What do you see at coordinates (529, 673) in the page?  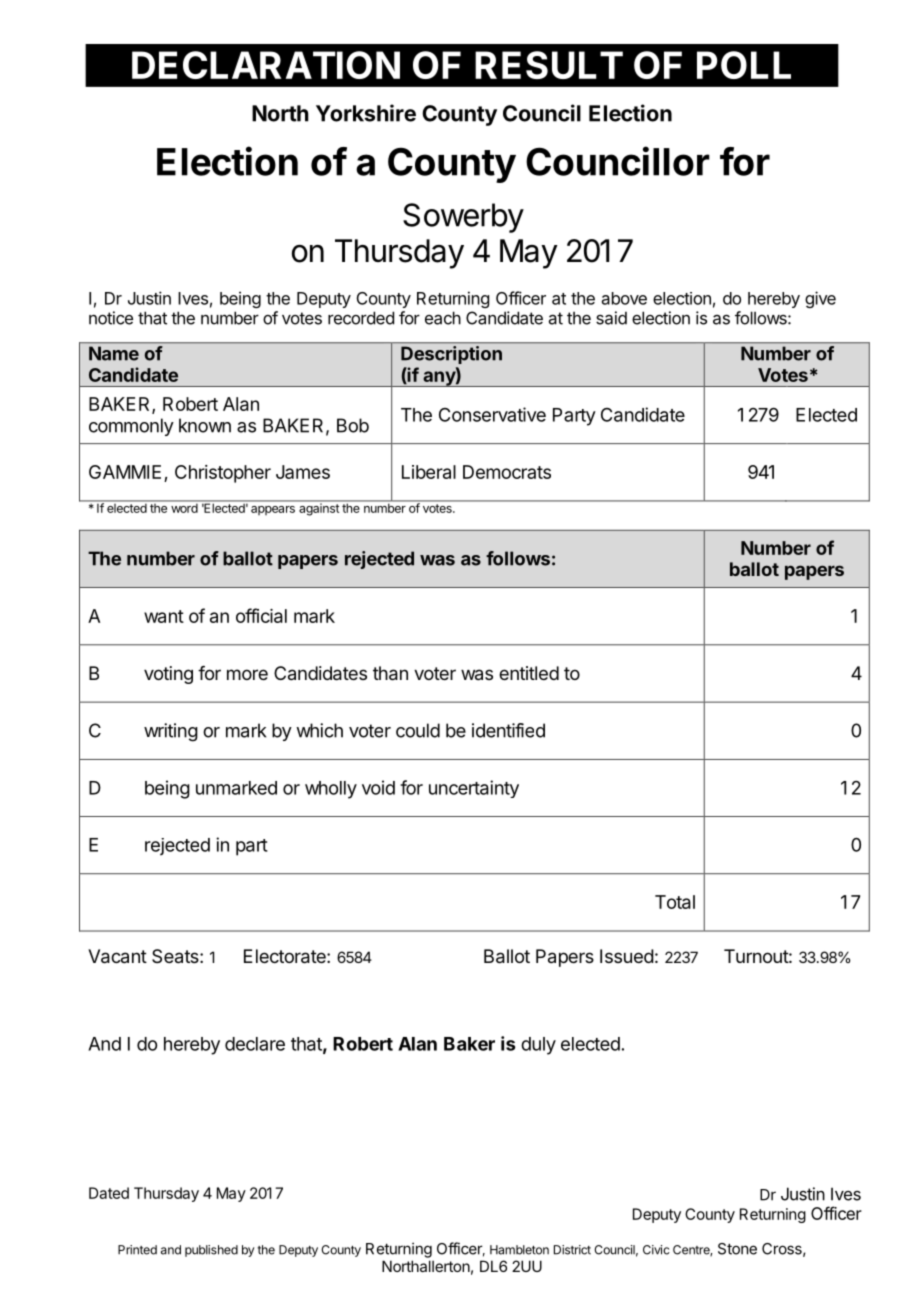 I see `entitled` at bounding box center [529, 673].
